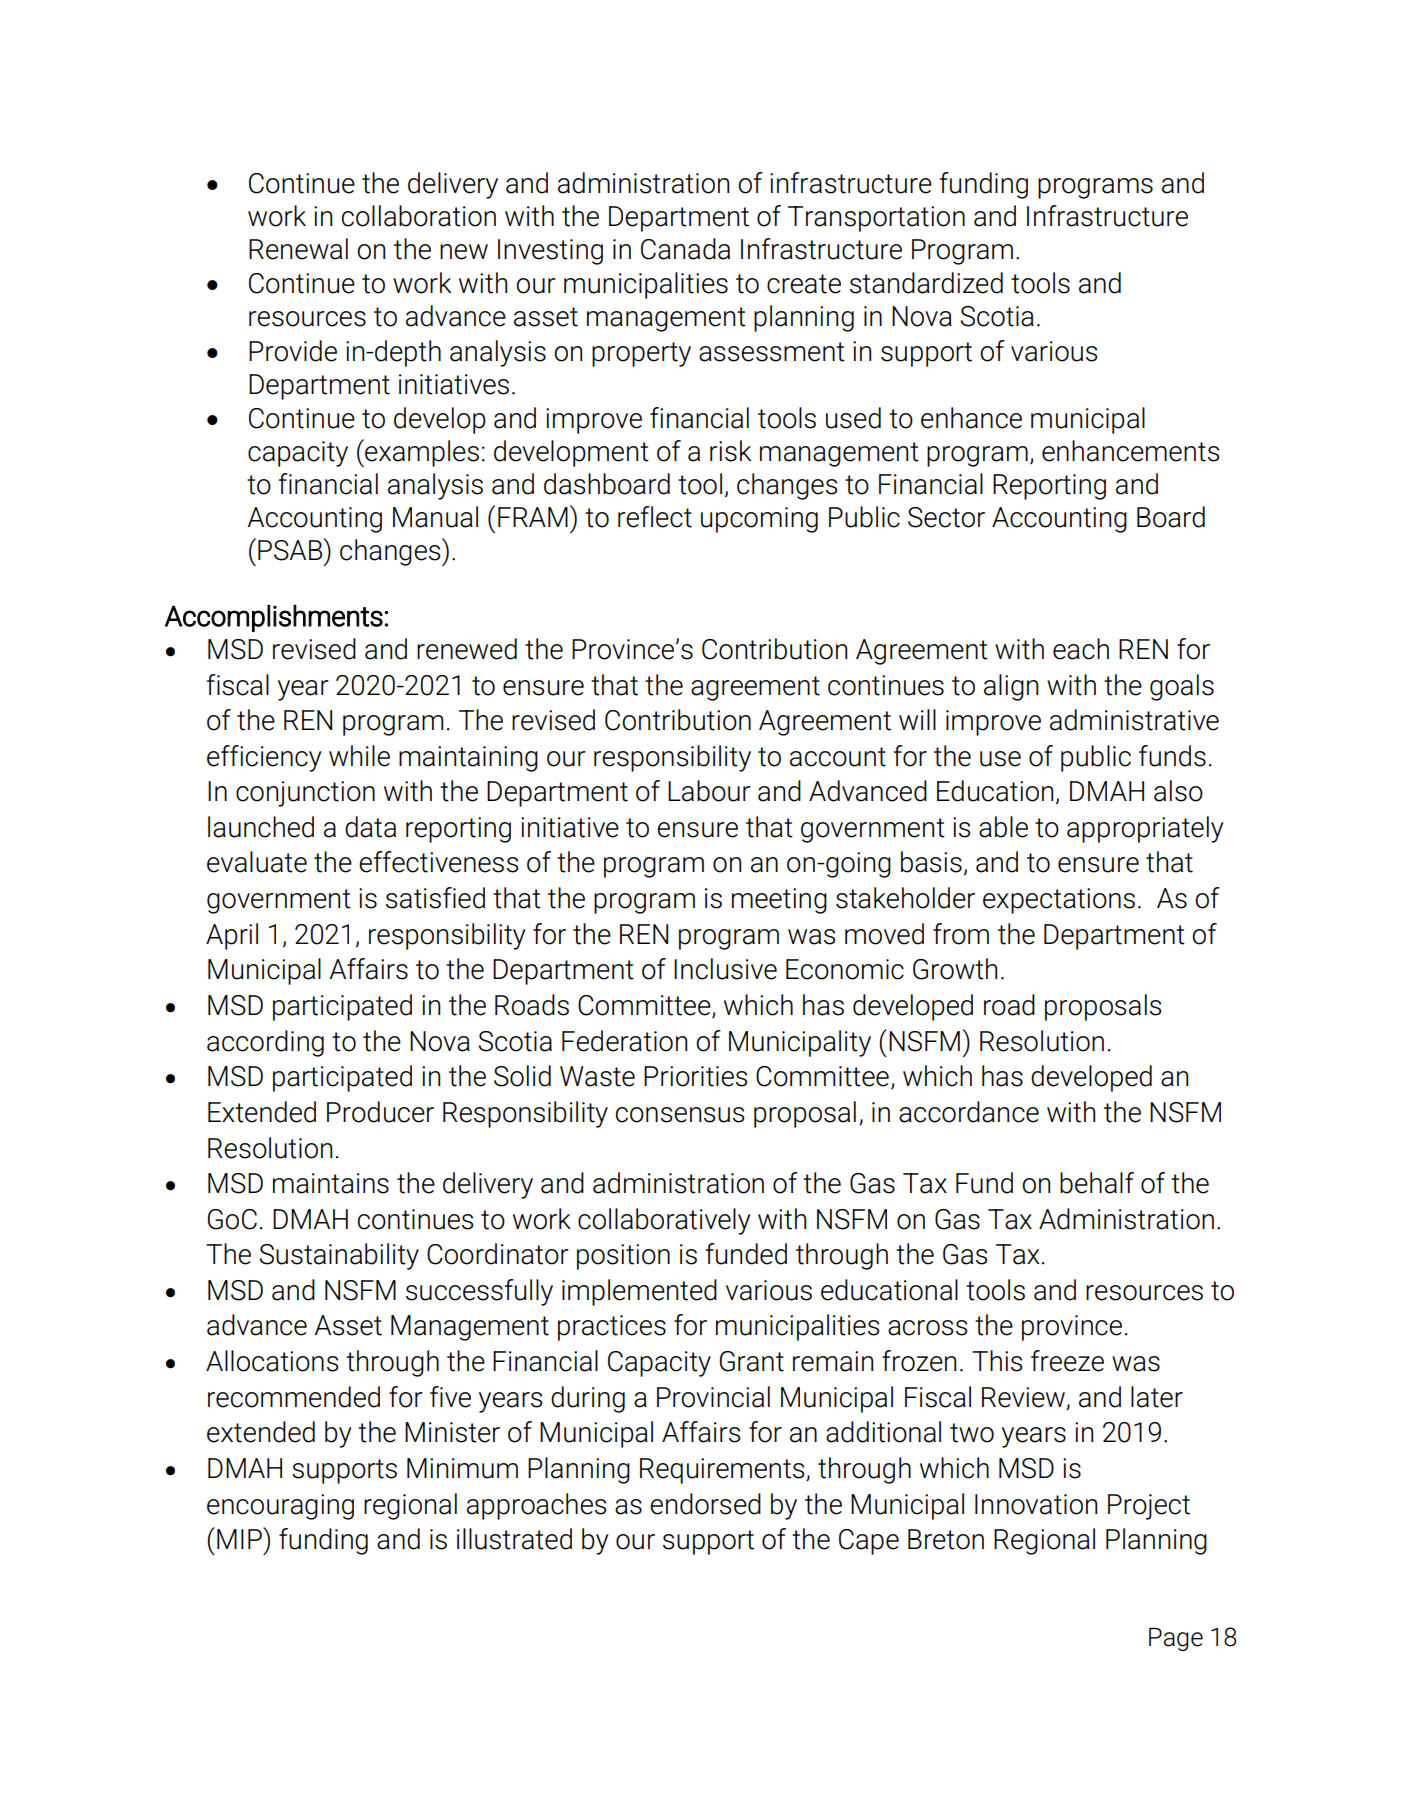  I want to click on each, so click(1081, 649).
